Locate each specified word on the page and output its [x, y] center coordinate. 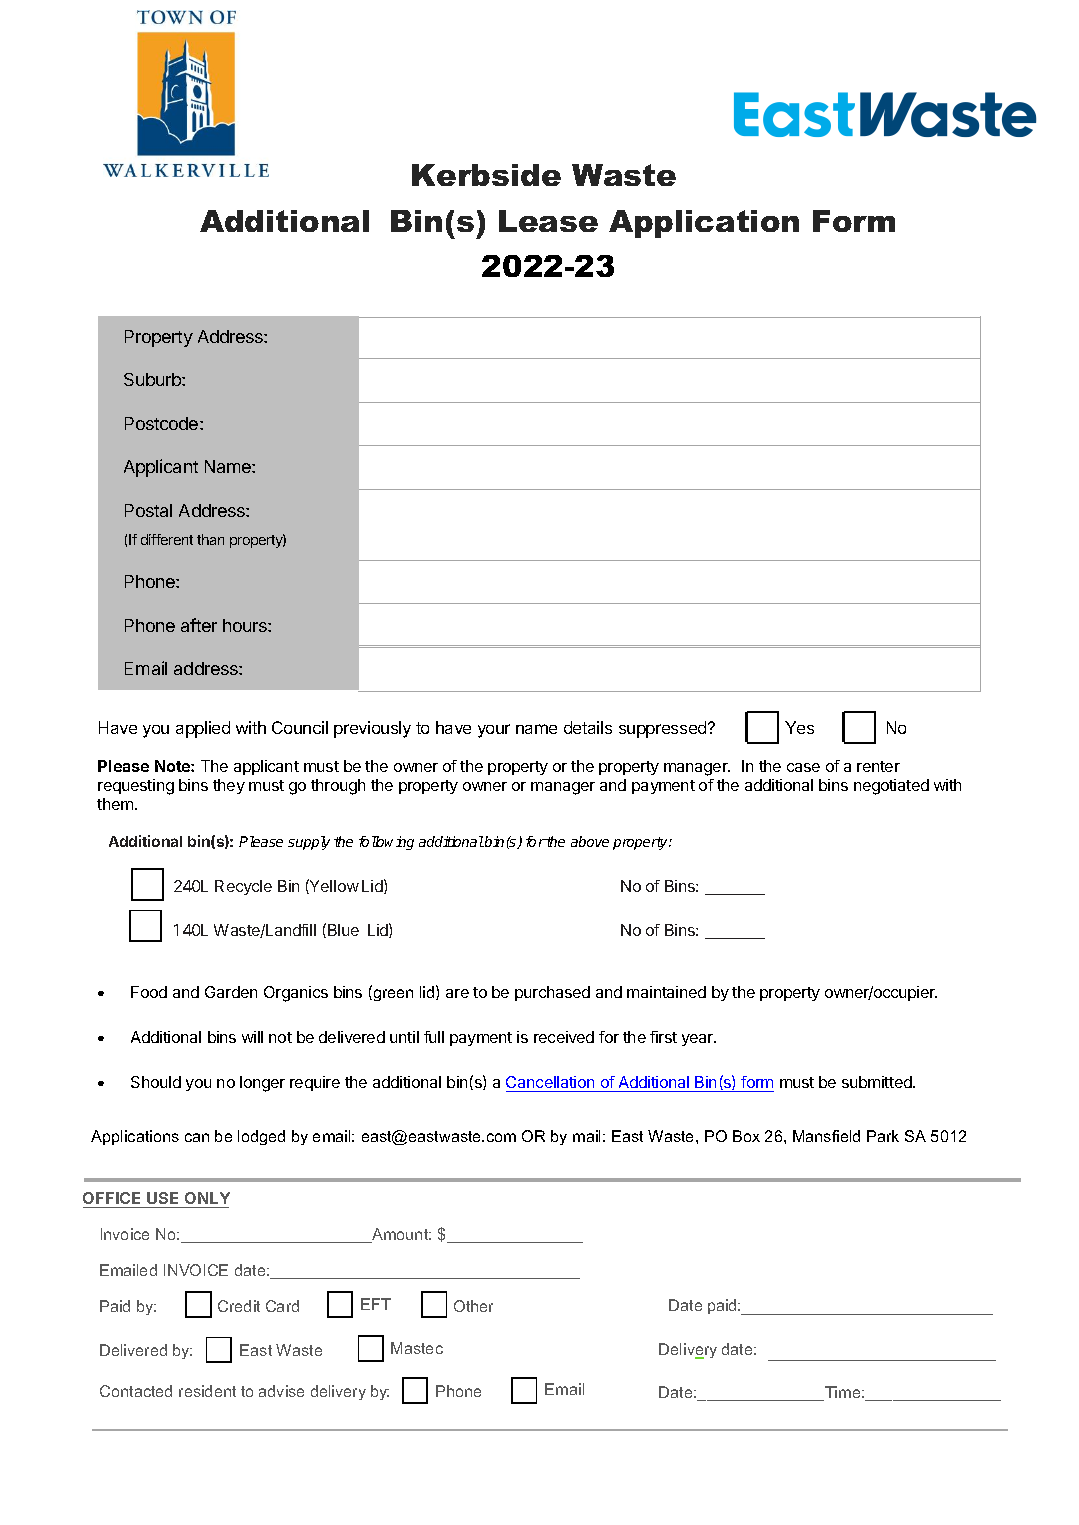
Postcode [163, 423]
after [199, 625]
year [699, 1040]
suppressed [664, 729]
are [457, 993]
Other [473, 1306]
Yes [799, 727]
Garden [231, 992]
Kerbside [486, 175]
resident [207, 1391]
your [494, 731]
